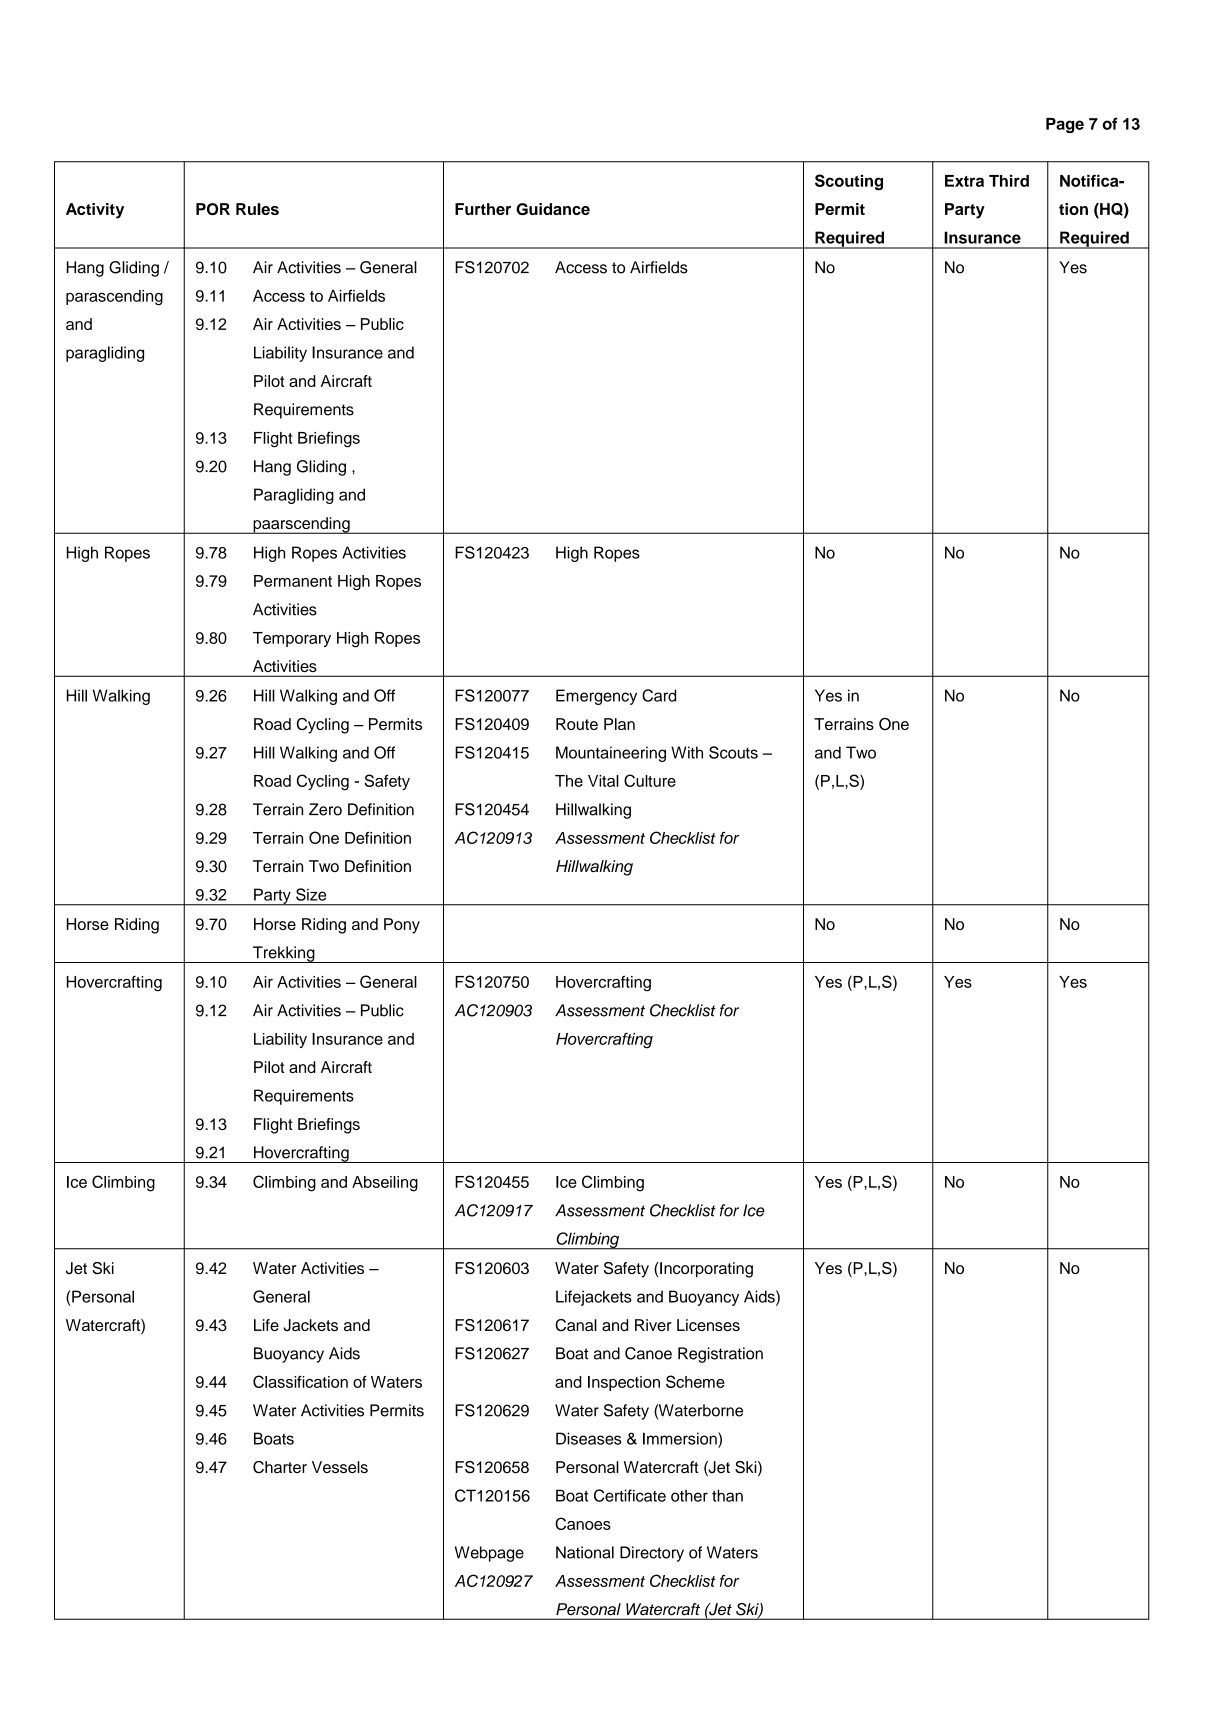  I want to click on Permanent, so click(293, 581).
